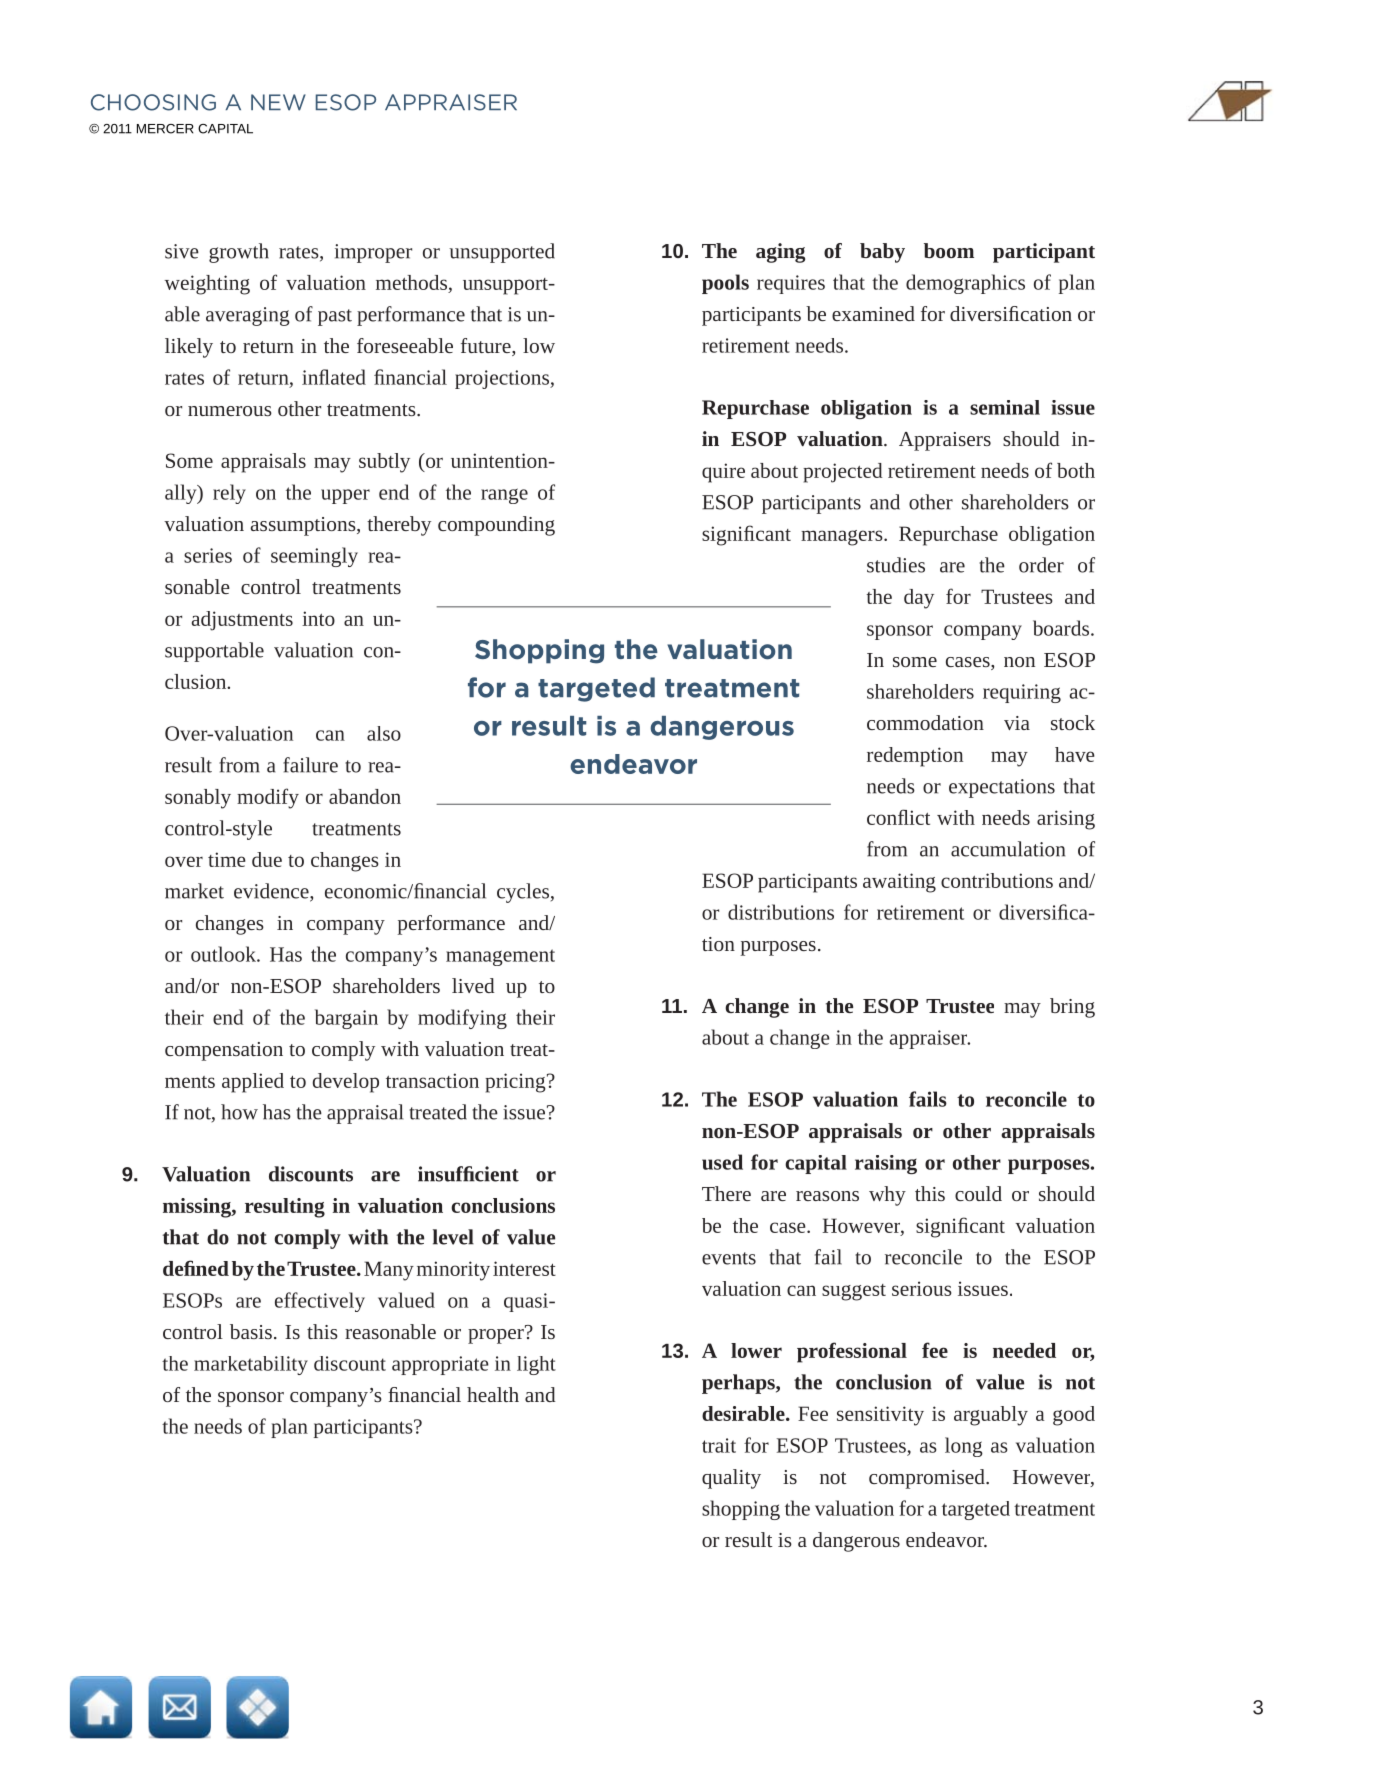 Image resolution: width=1379 pixels, height=1785 pixels. I want to click on cycles, so click(523, 893).
